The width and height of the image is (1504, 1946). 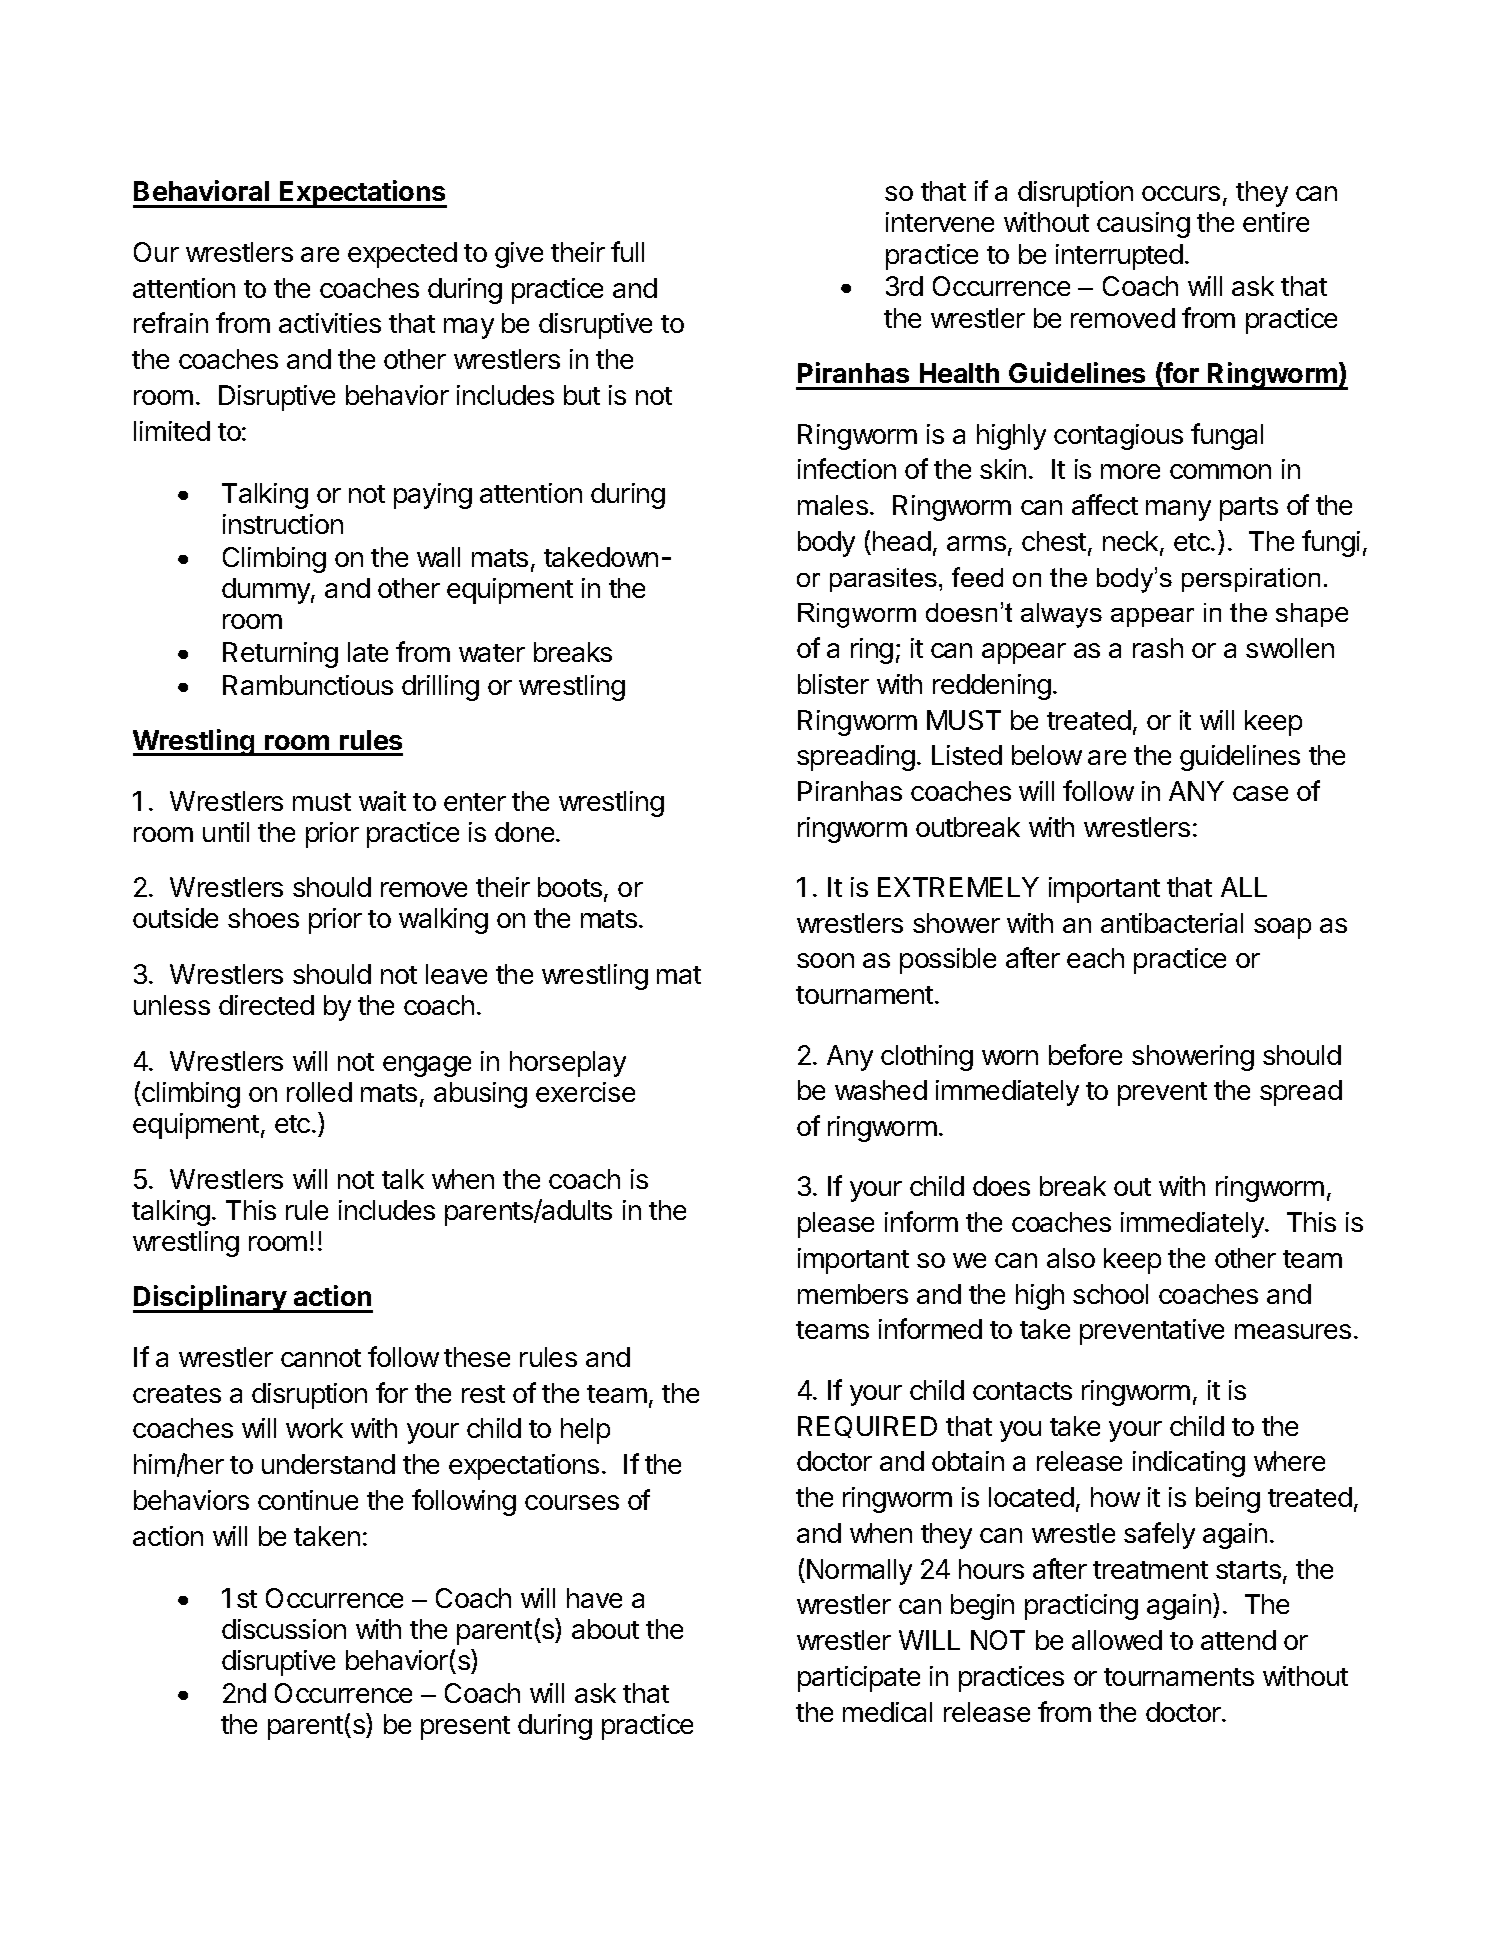 What do you see at coordinates (833, 684) in the image?
I see `blister` at bounding box center [833, 684].
